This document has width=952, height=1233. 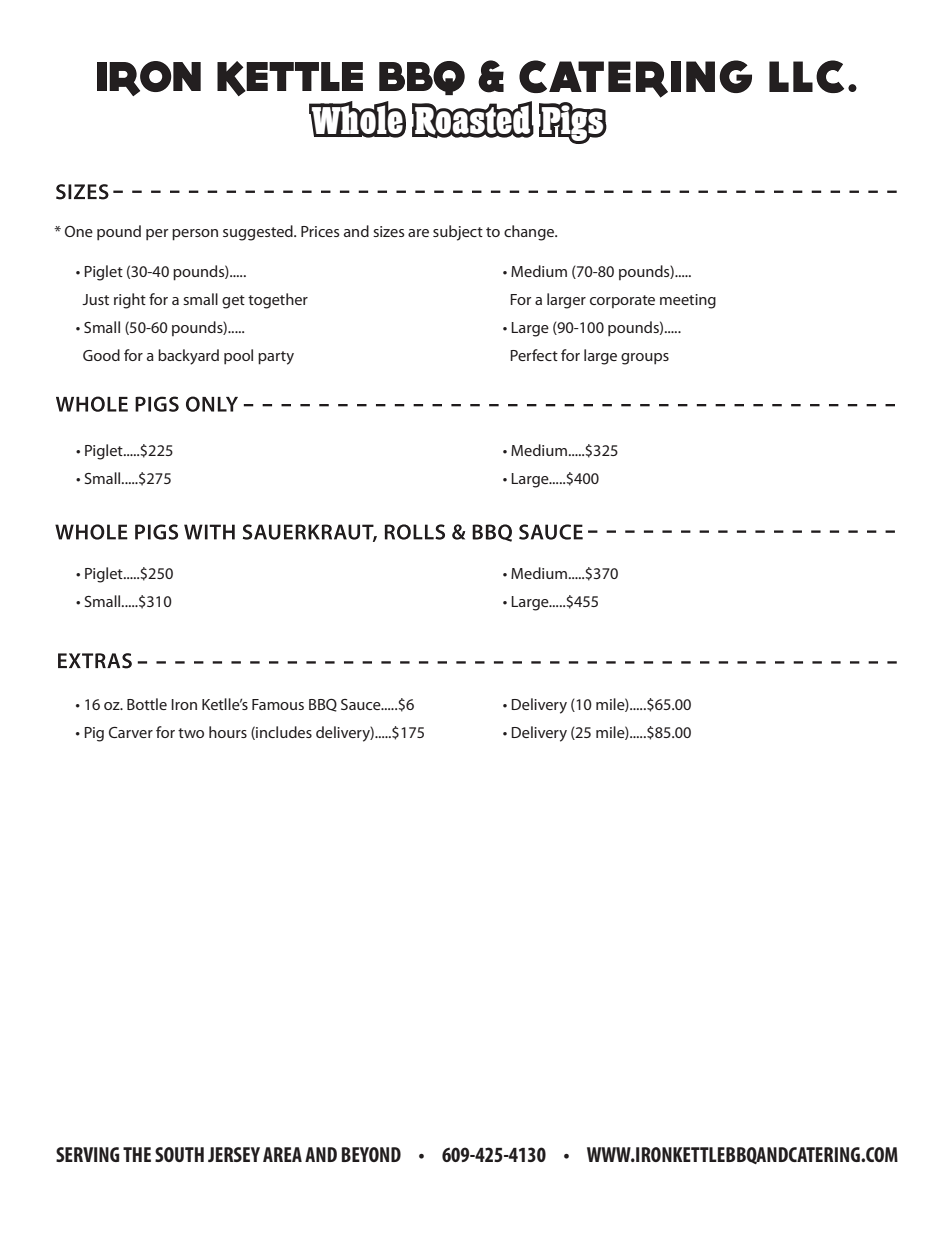 I want to click on SERVING, so click(x=87, y=1154).
